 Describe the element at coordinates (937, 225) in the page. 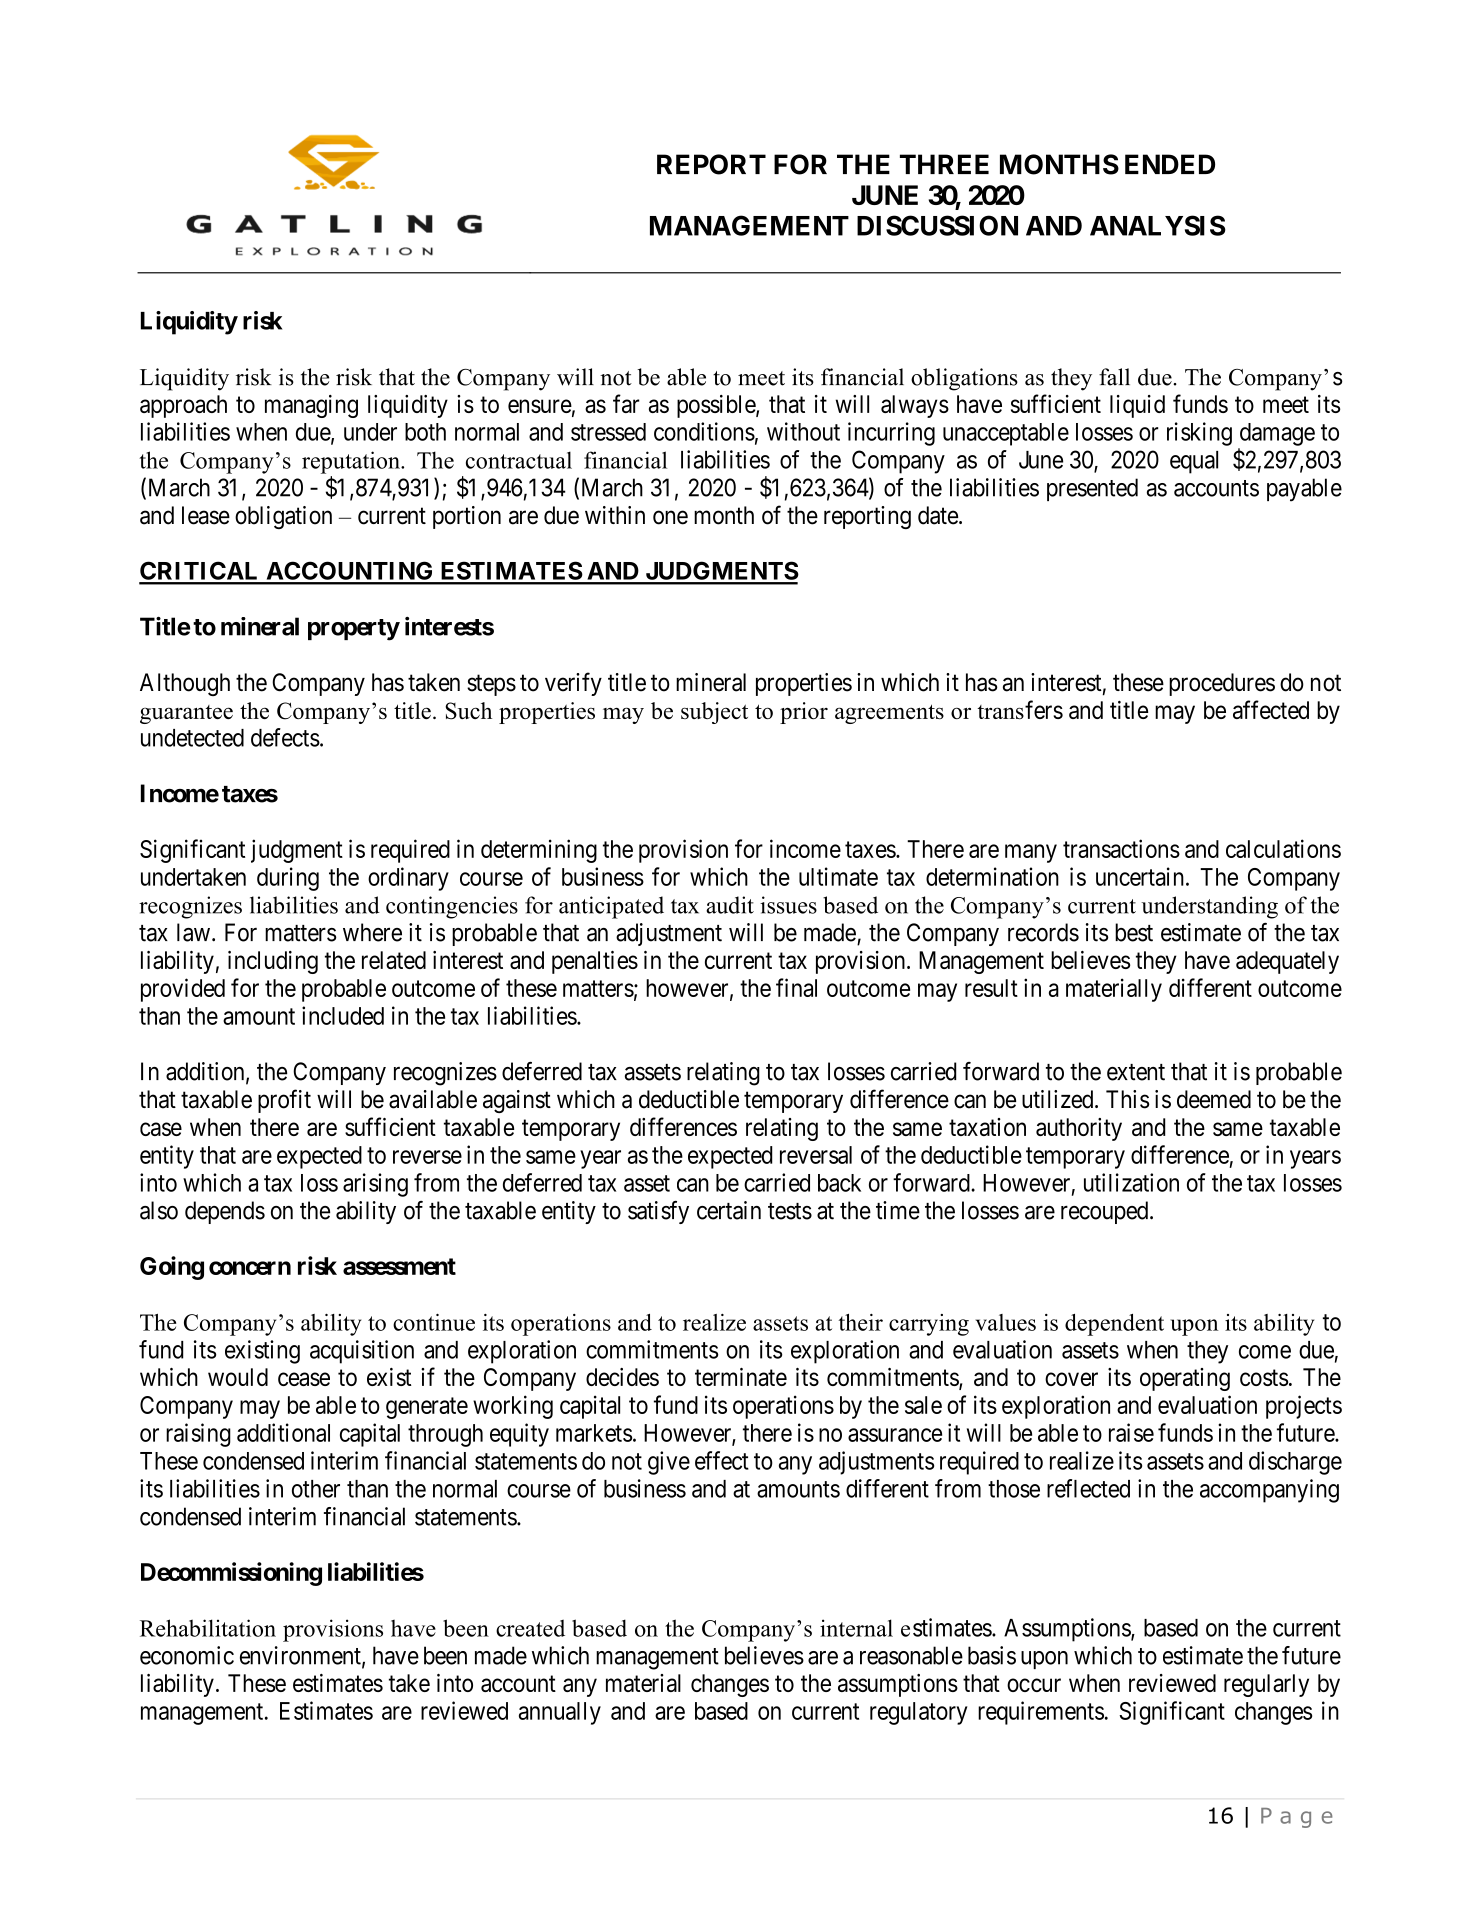

I see `DISCUSSION` at that location.
